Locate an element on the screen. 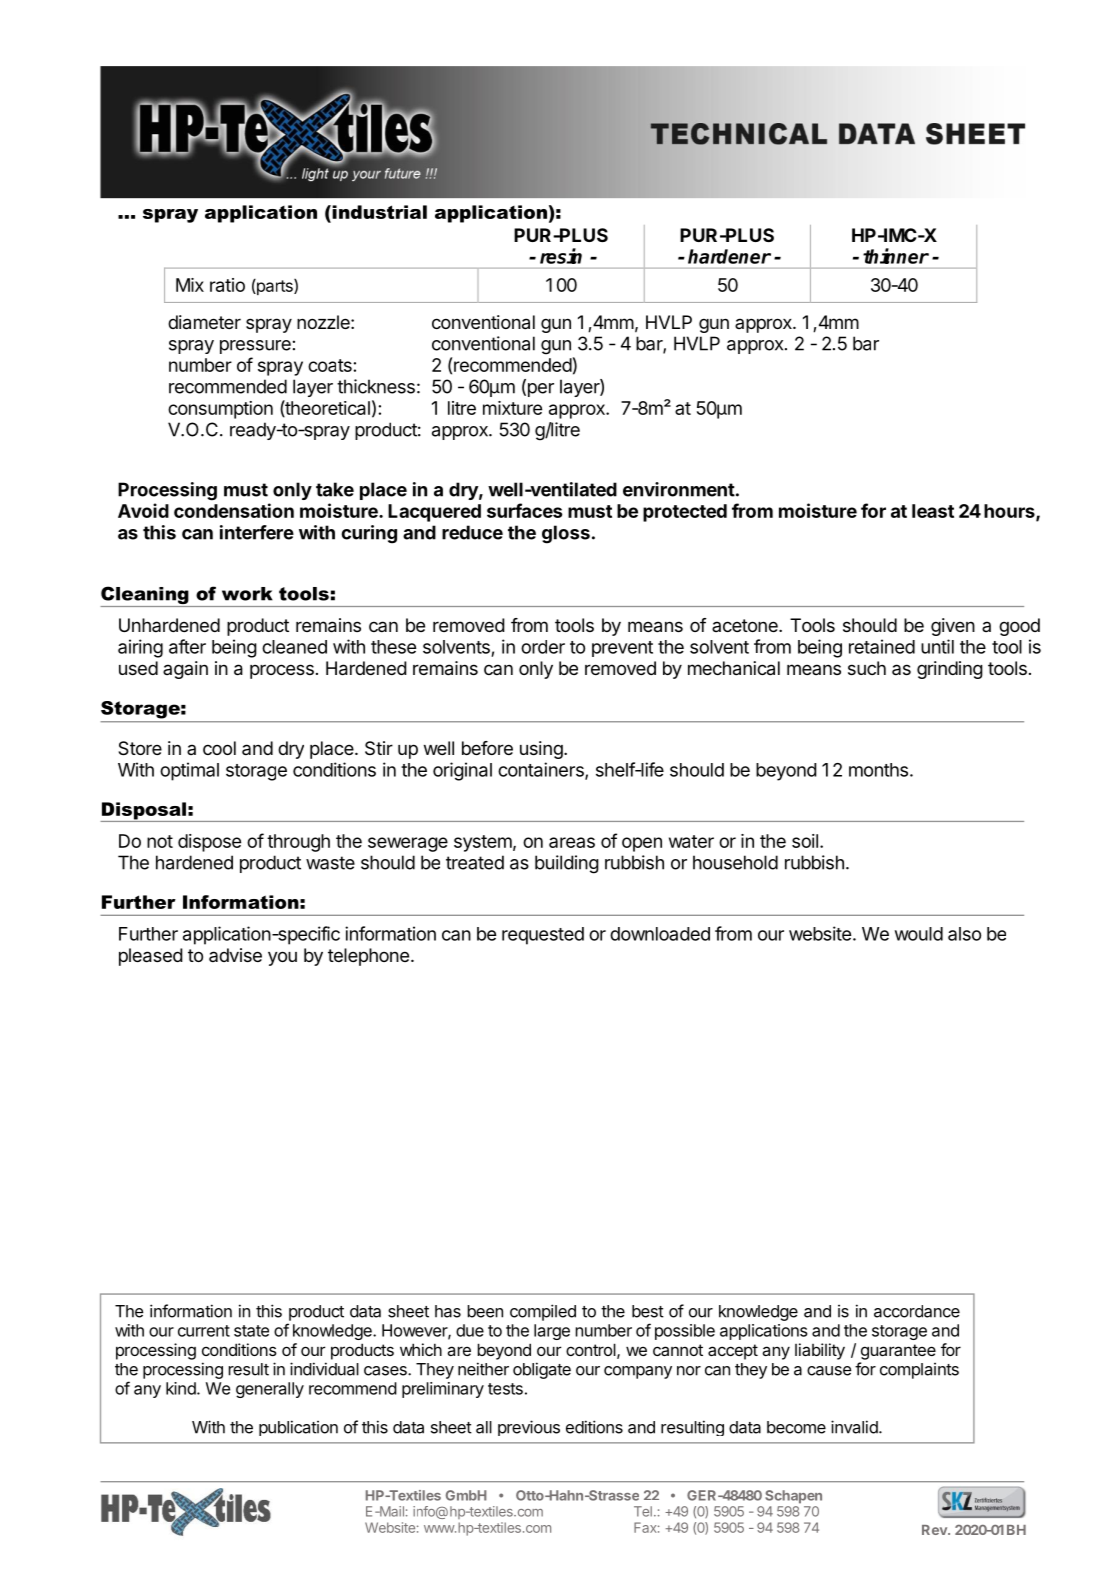 This screenshot has width=1111, height=1571. hours is located at coordinates (1010, 512).
